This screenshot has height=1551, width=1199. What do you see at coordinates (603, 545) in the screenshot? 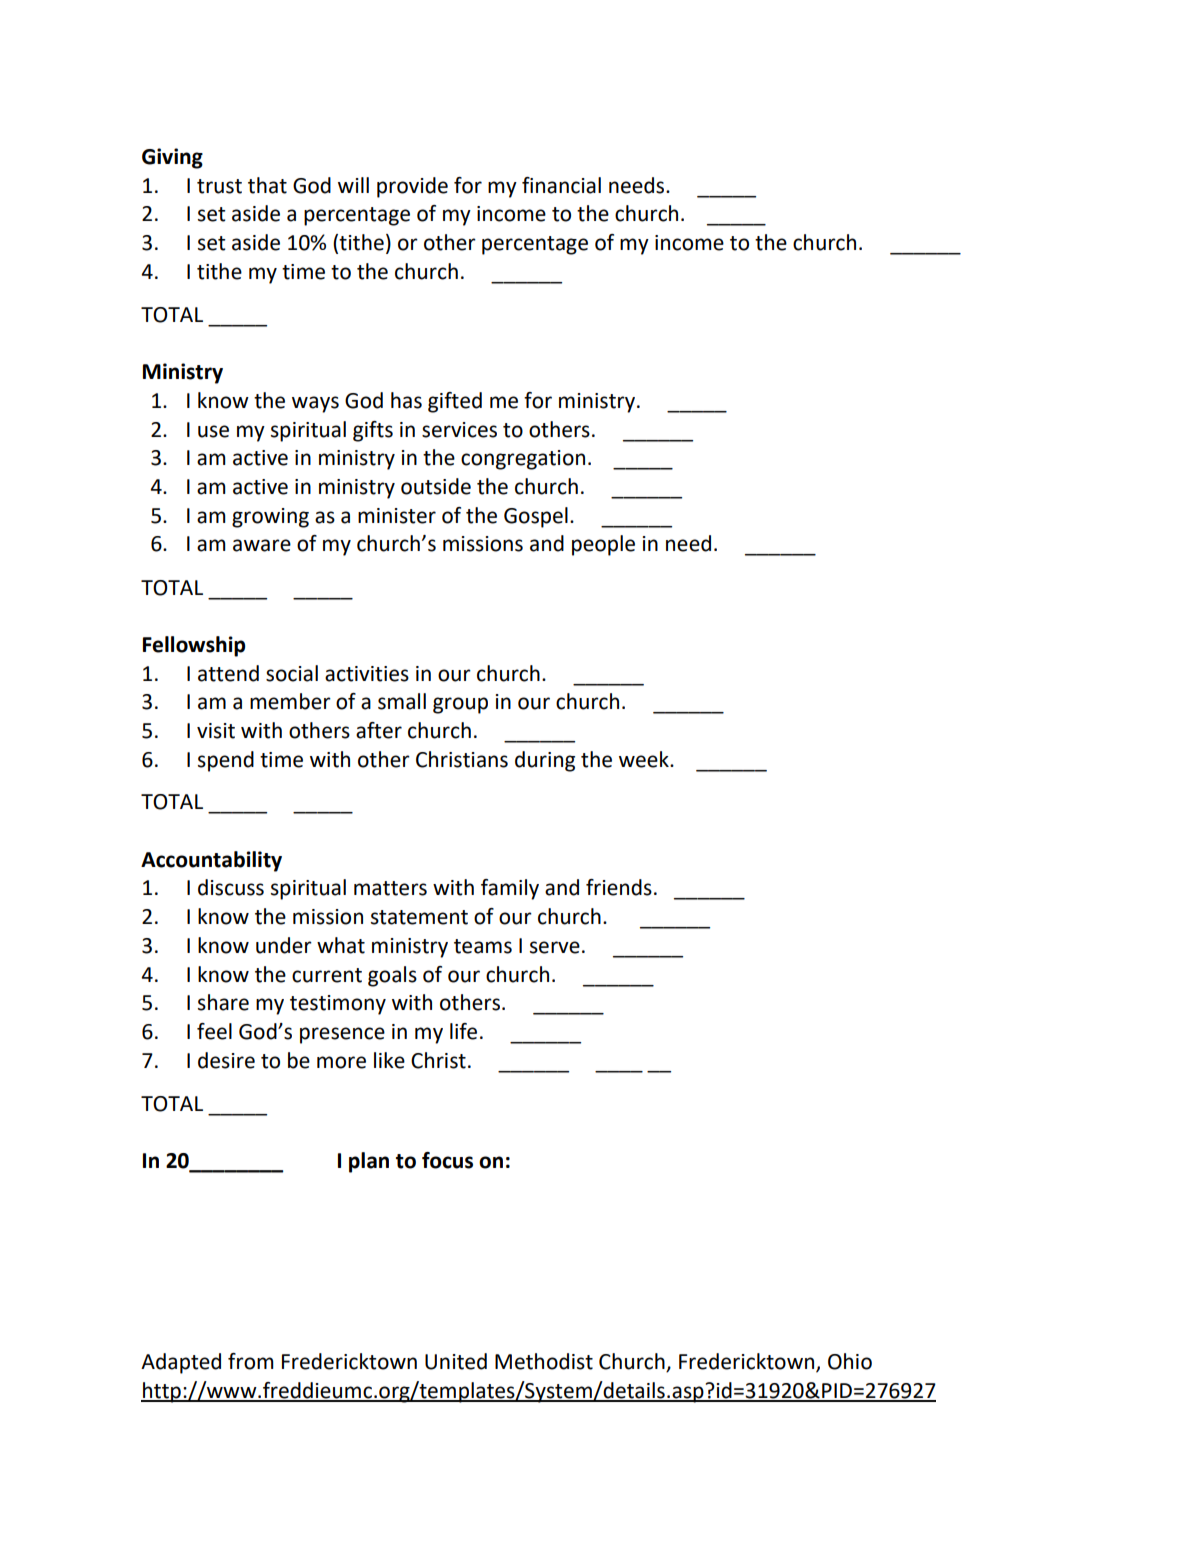
I see `people` at bounding box center [603, 545].
